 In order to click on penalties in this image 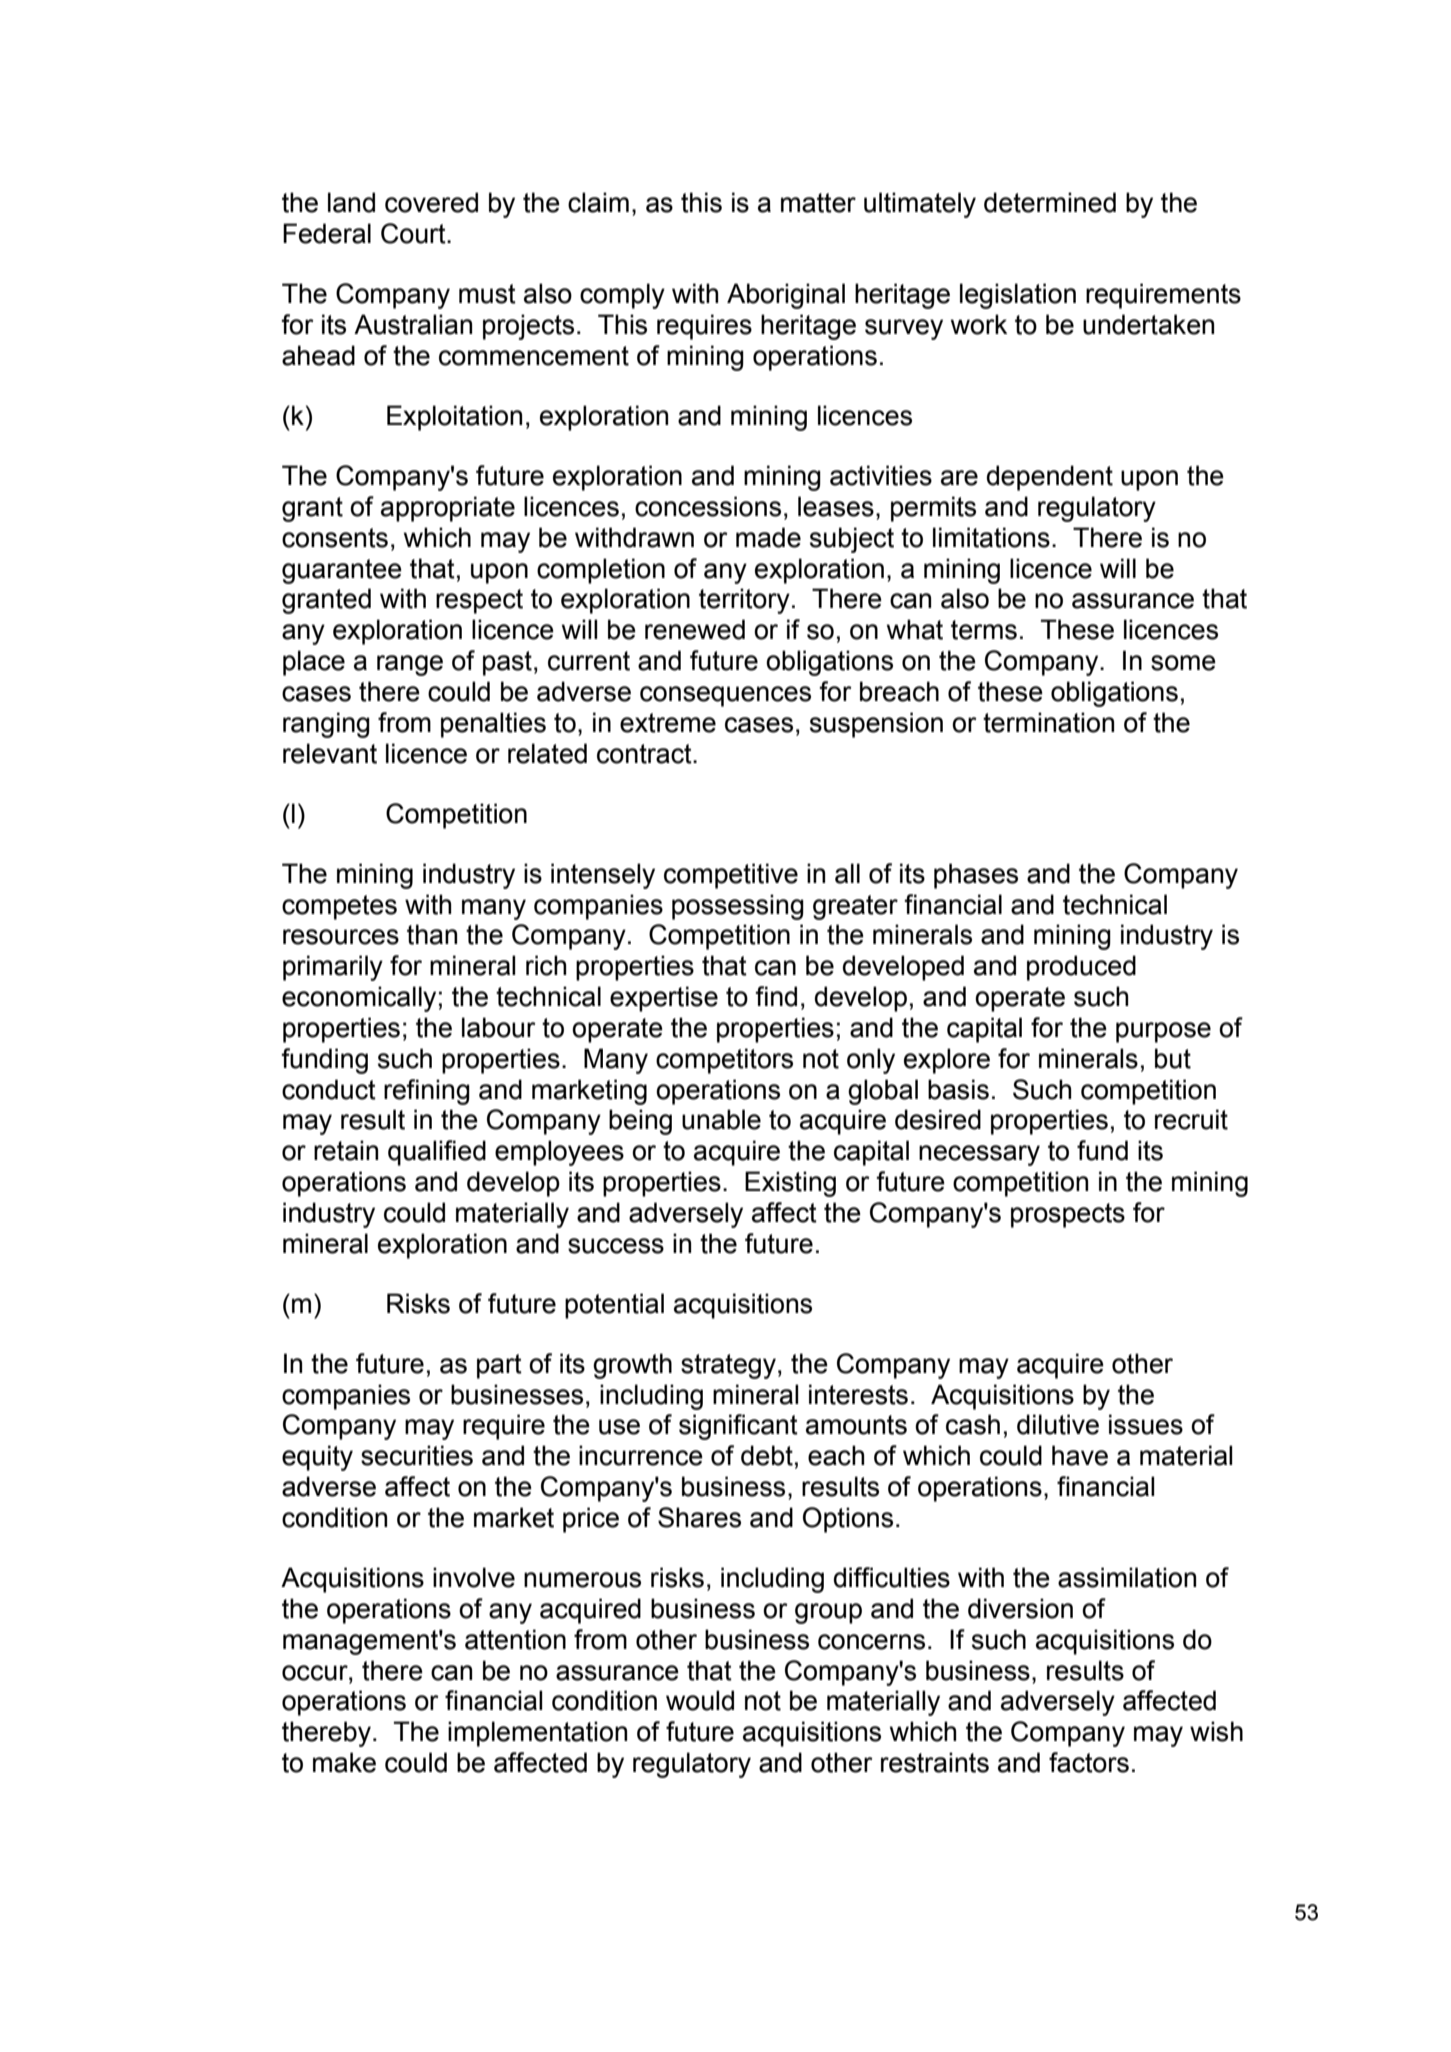, I will do `click(493, 725)`.
